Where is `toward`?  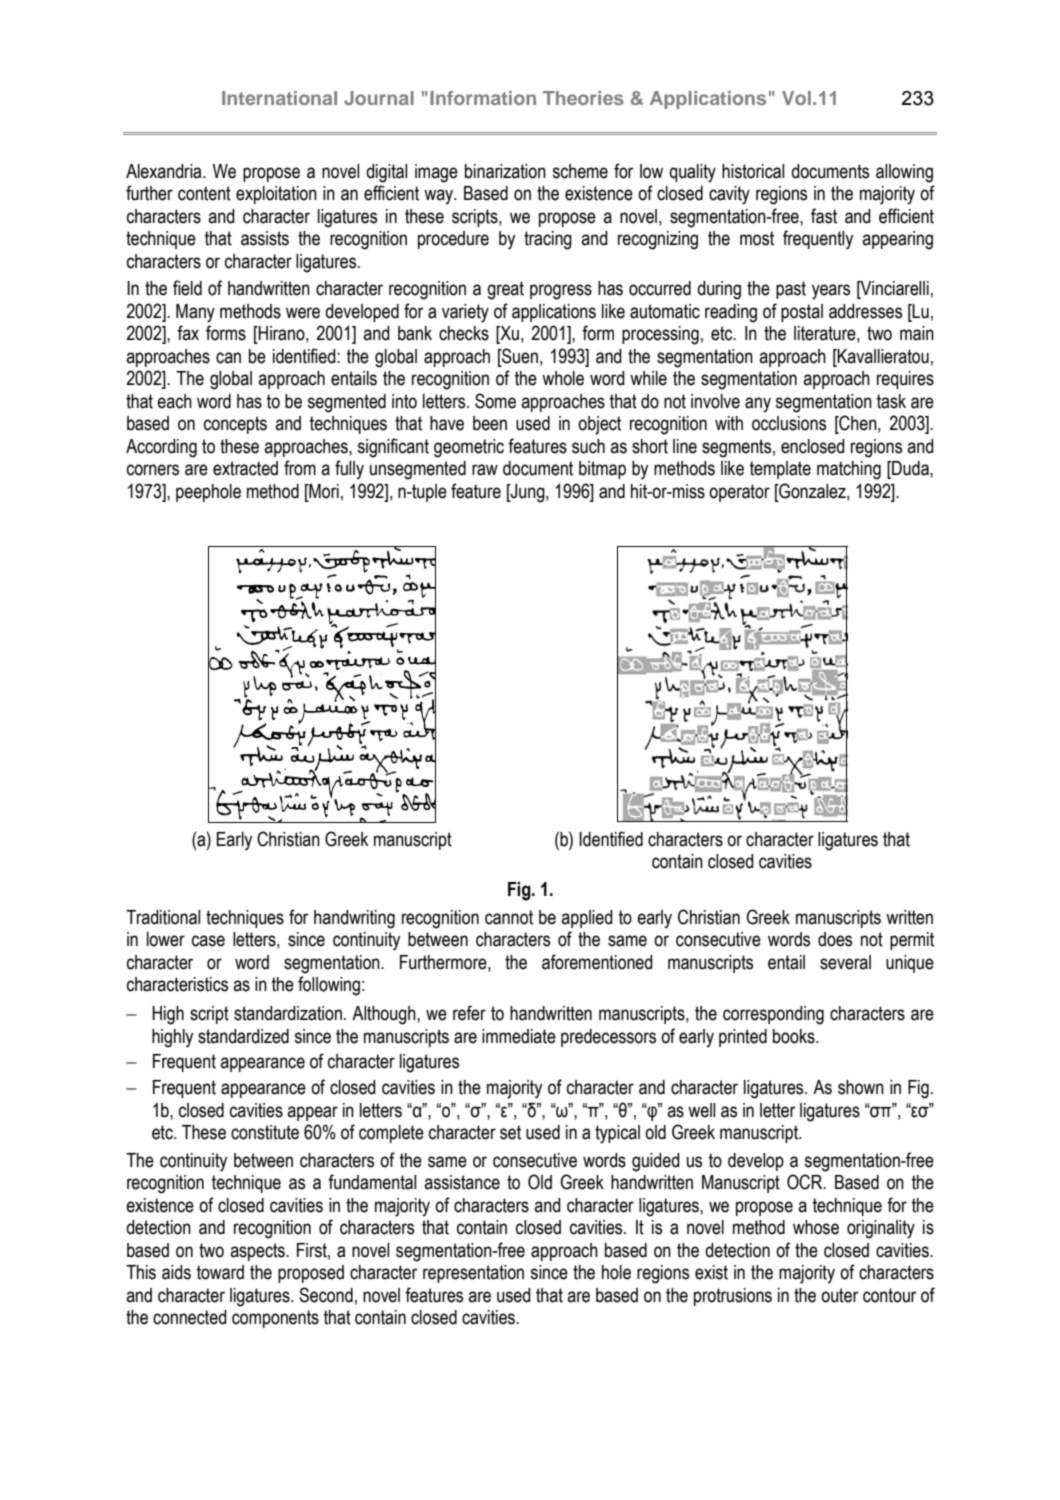 toward is located at coordinates (220, 1272).
